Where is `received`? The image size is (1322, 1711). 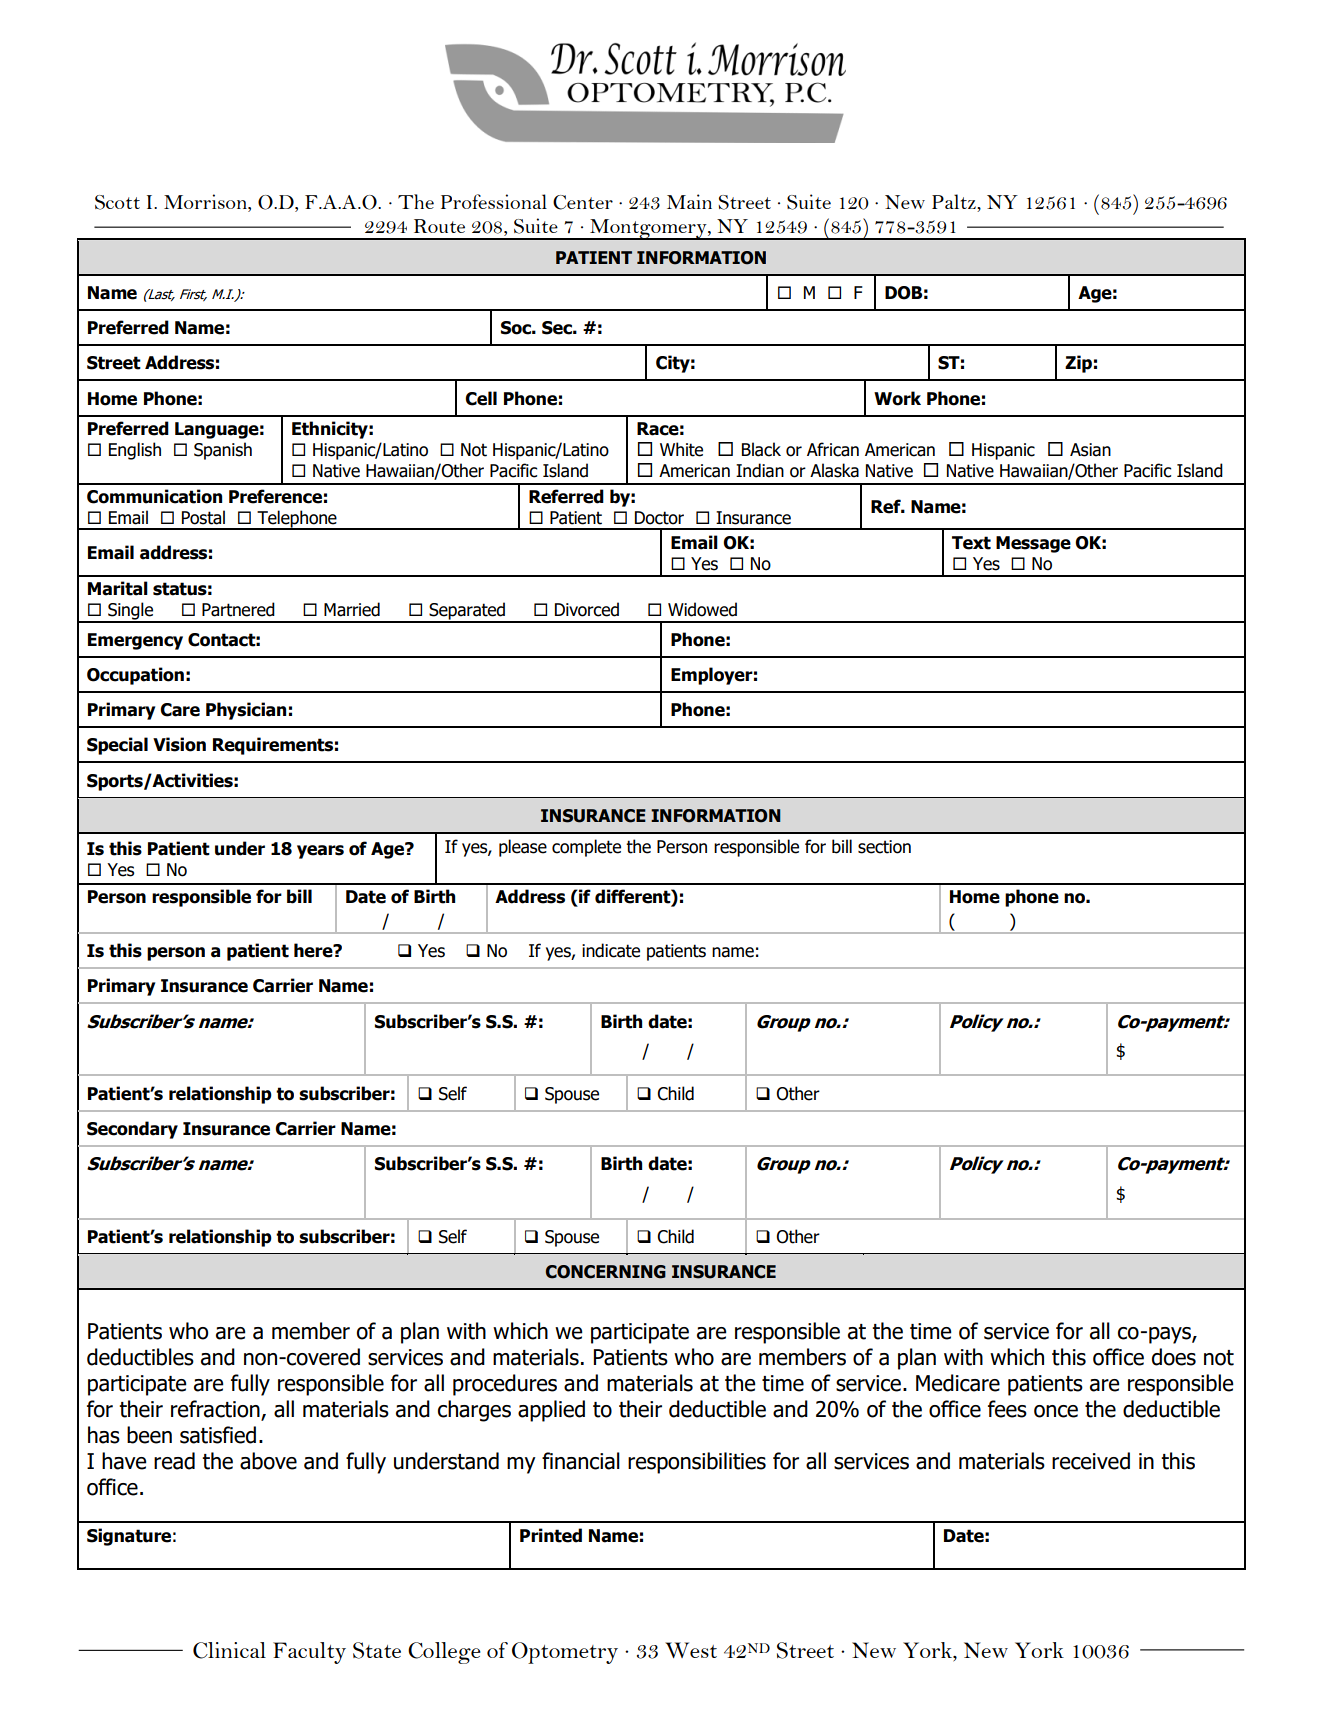 received is located at coordinates (1091, 1461).
